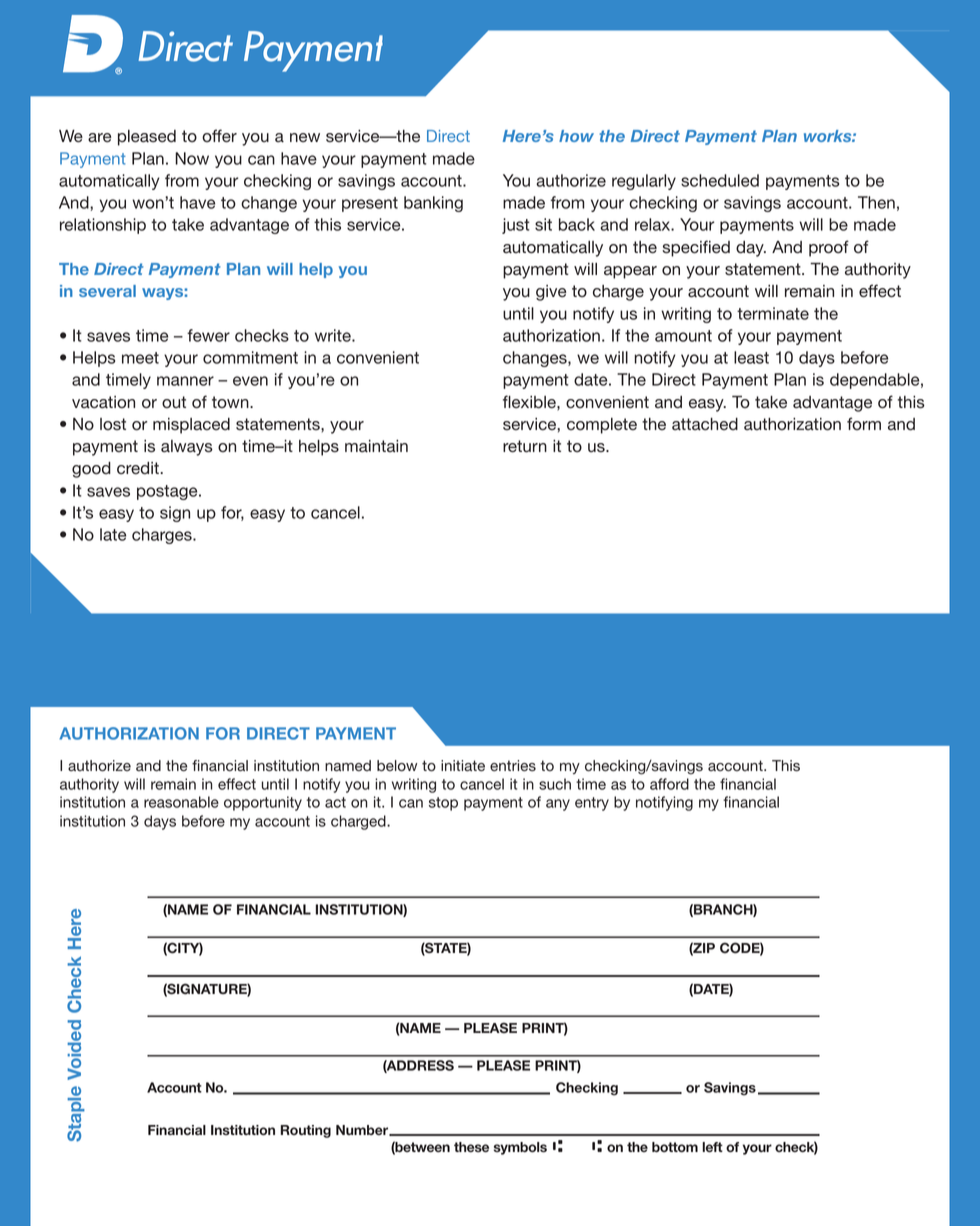 The image size is (980, 1226). Describe the element at coordinates (443, 804) in the screenshot. I see `stop` at that location.
